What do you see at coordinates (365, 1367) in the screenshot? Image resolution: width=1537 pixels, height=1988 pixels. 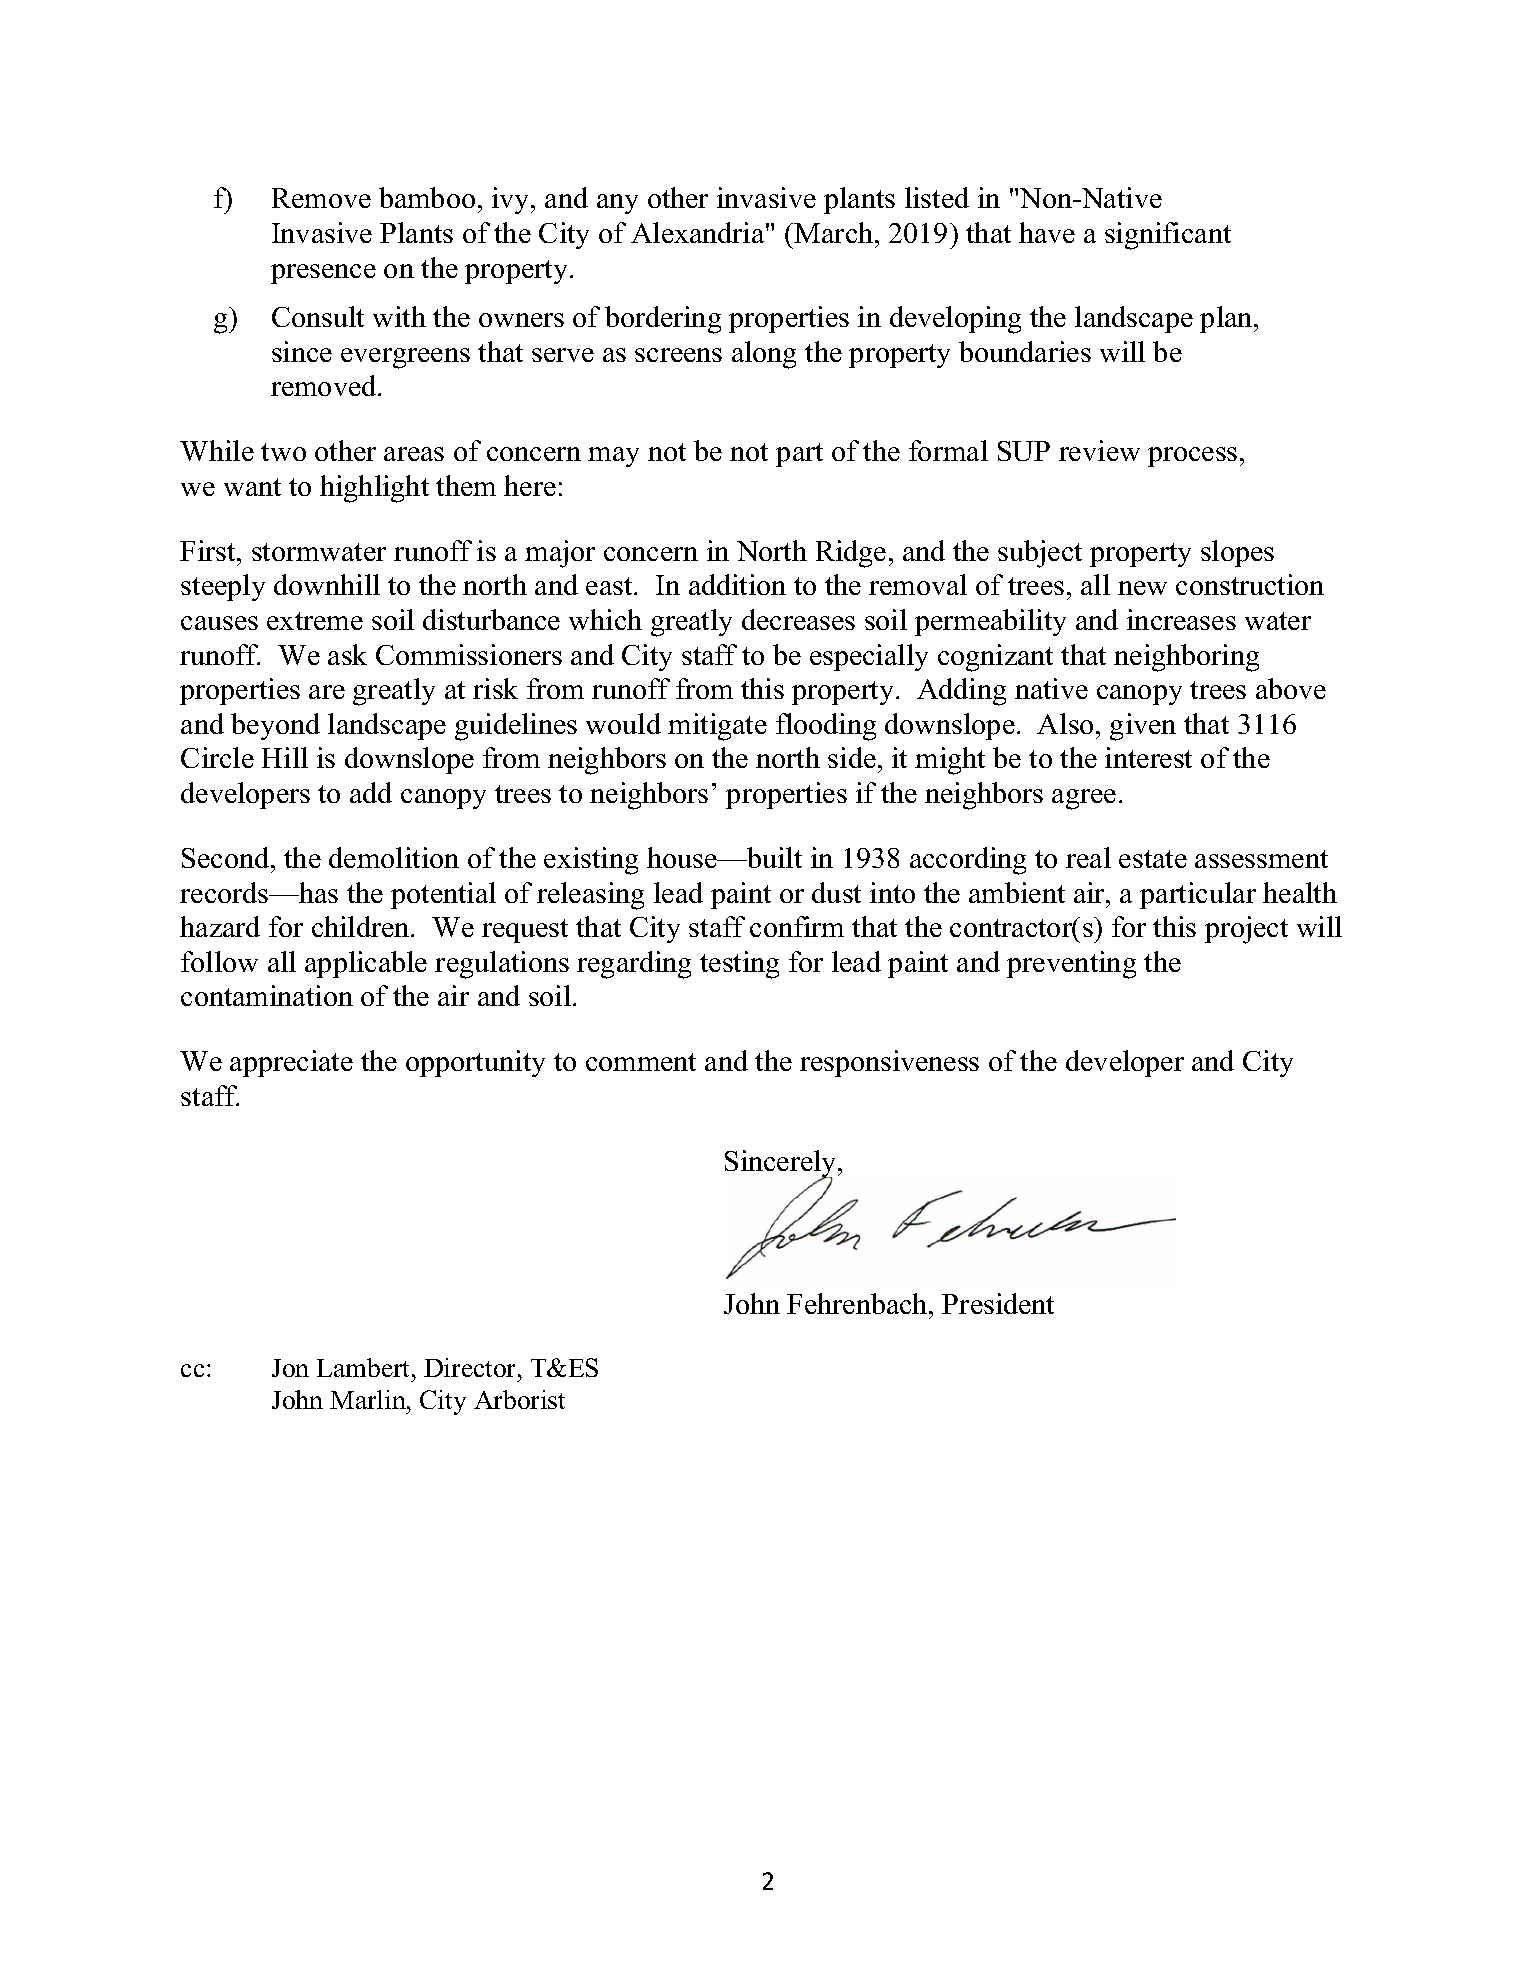 I see `Lambert` at bounding box center [365, 1367].
